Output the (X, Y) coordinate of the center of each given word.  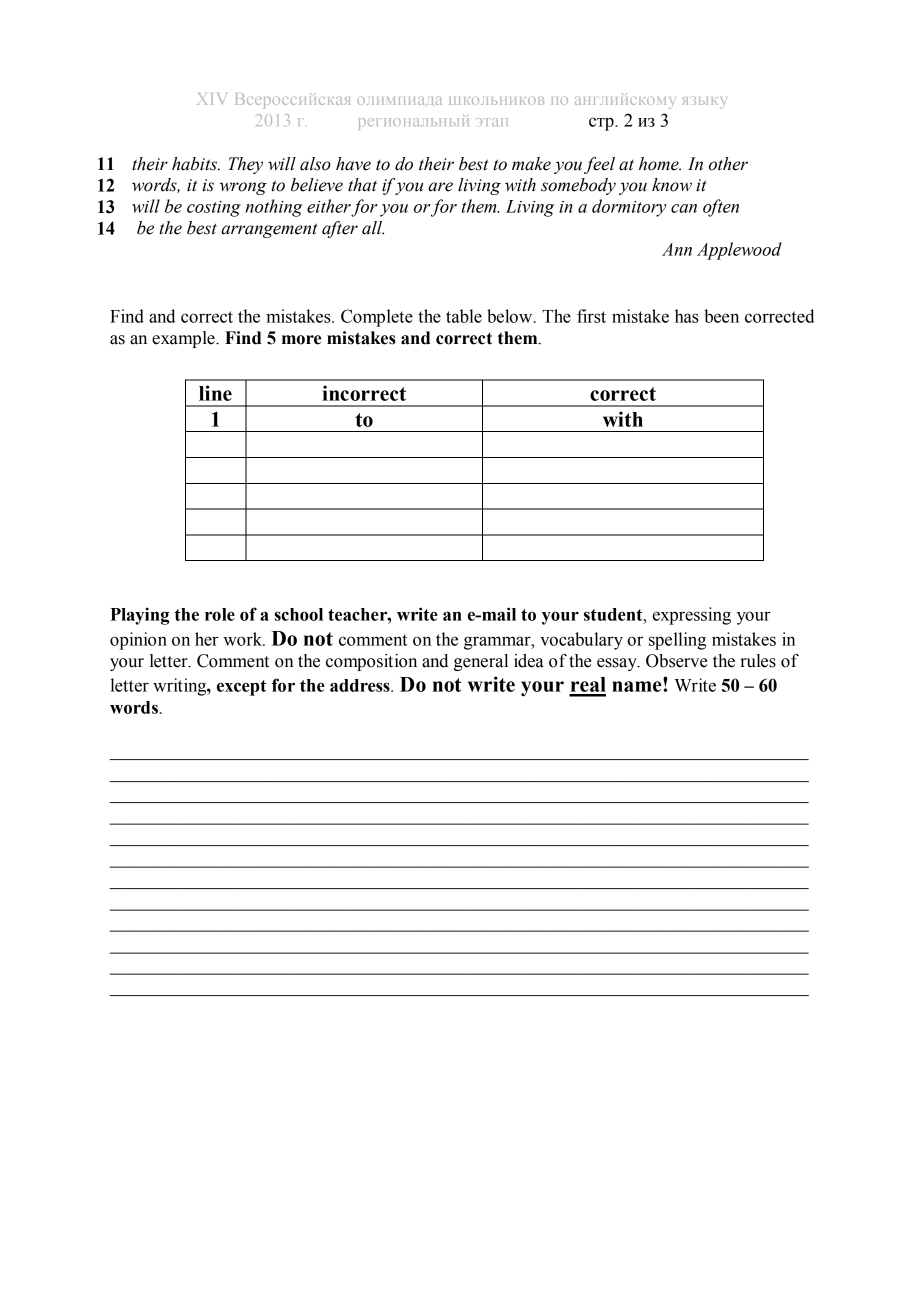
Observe (676, 661)
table (464, 316)
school (298, 614)
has (687, 316)
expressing (692, 616)
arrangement (269, 230)
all (373, 228)
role (220, 614)
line (215, 393)
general (481, 662)
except (241, 688)
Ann (677, 249)
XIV (212, 99)
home (660, 164)
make (531, 164)
